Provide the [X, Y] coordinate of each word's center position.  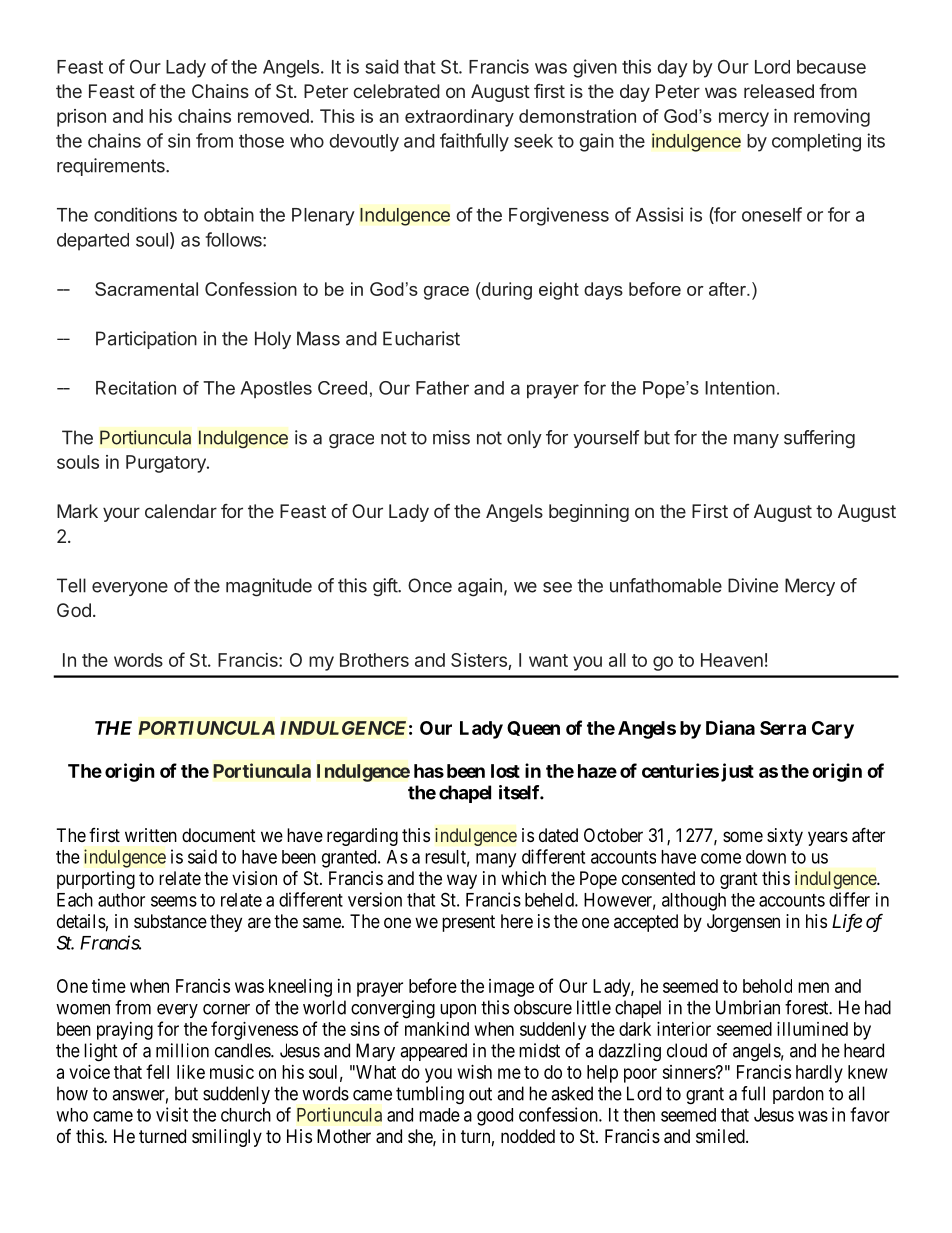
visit [172, 1114]
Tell [71, 585]
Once [430, 585]
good [495, 1117]
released [779, 91]
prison [81, 118]
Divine [753, 585]
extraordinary [459, 118]
